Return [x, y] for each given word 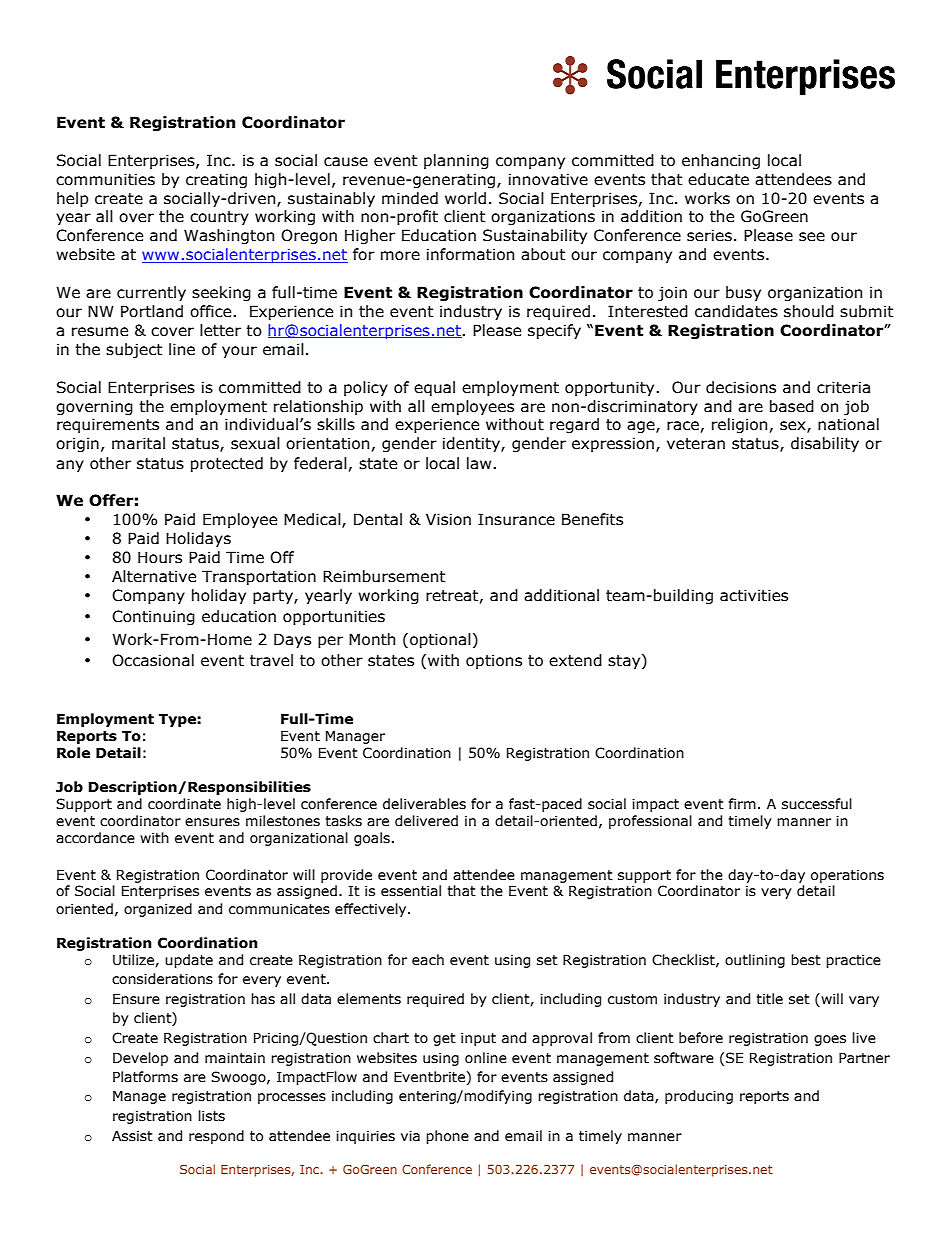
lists [211, 1116]
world [465, 198]
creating [216, 180]
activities [754, 595]
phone [447, 1137]
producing [699, 1097]
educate [718, 179]
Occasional [153, 660]
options [494, 661]
